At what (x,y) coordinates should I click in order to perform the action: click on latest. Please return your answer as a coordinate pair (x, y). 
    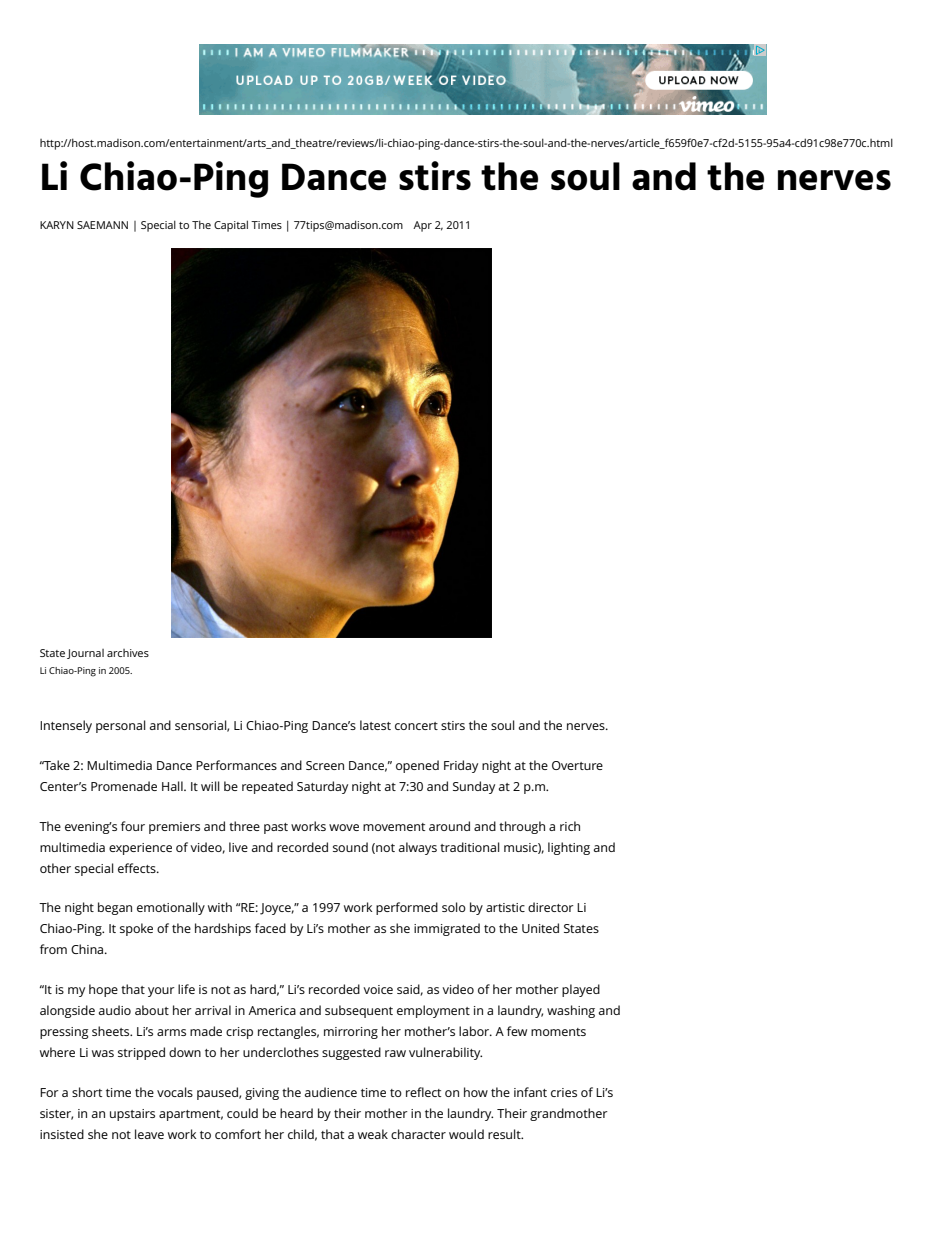
    Looking at the image, I should click on (375, 725).
